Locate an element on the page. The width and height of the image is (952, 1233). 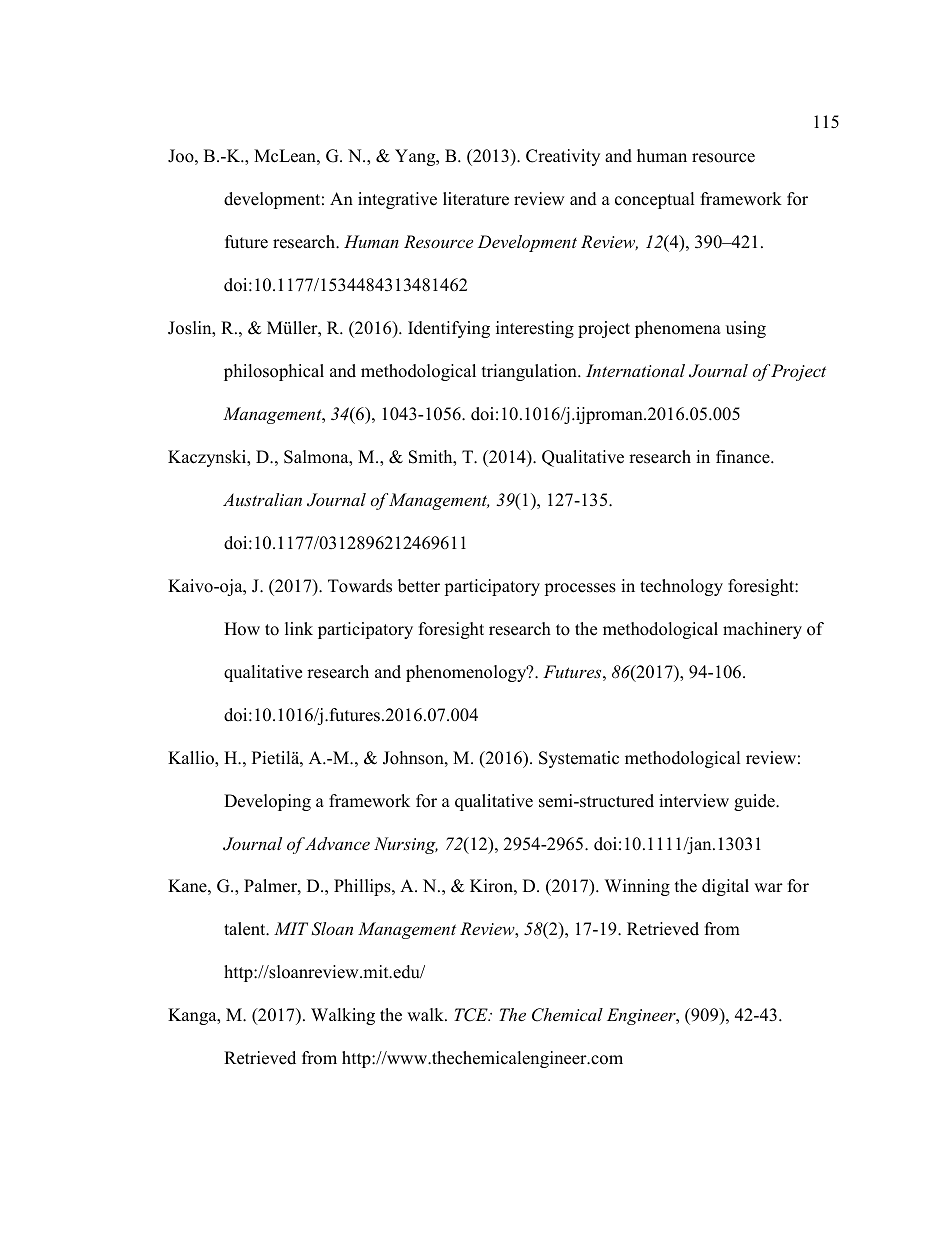
link is located at coordinates (299, 628).
